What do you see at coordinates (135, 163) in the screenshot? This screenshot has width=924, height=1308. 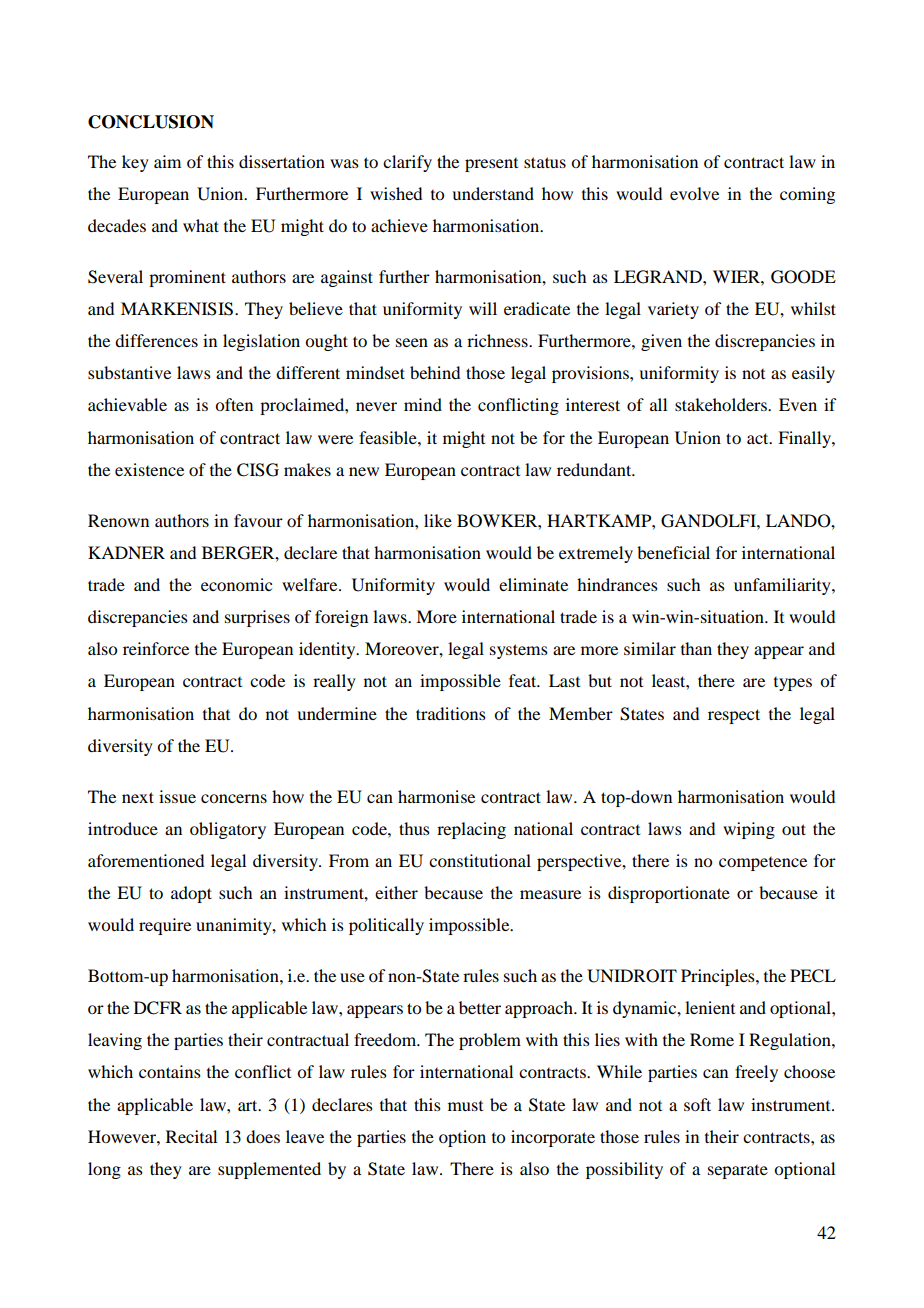 I see `key` at bounding box center [135, 163].
